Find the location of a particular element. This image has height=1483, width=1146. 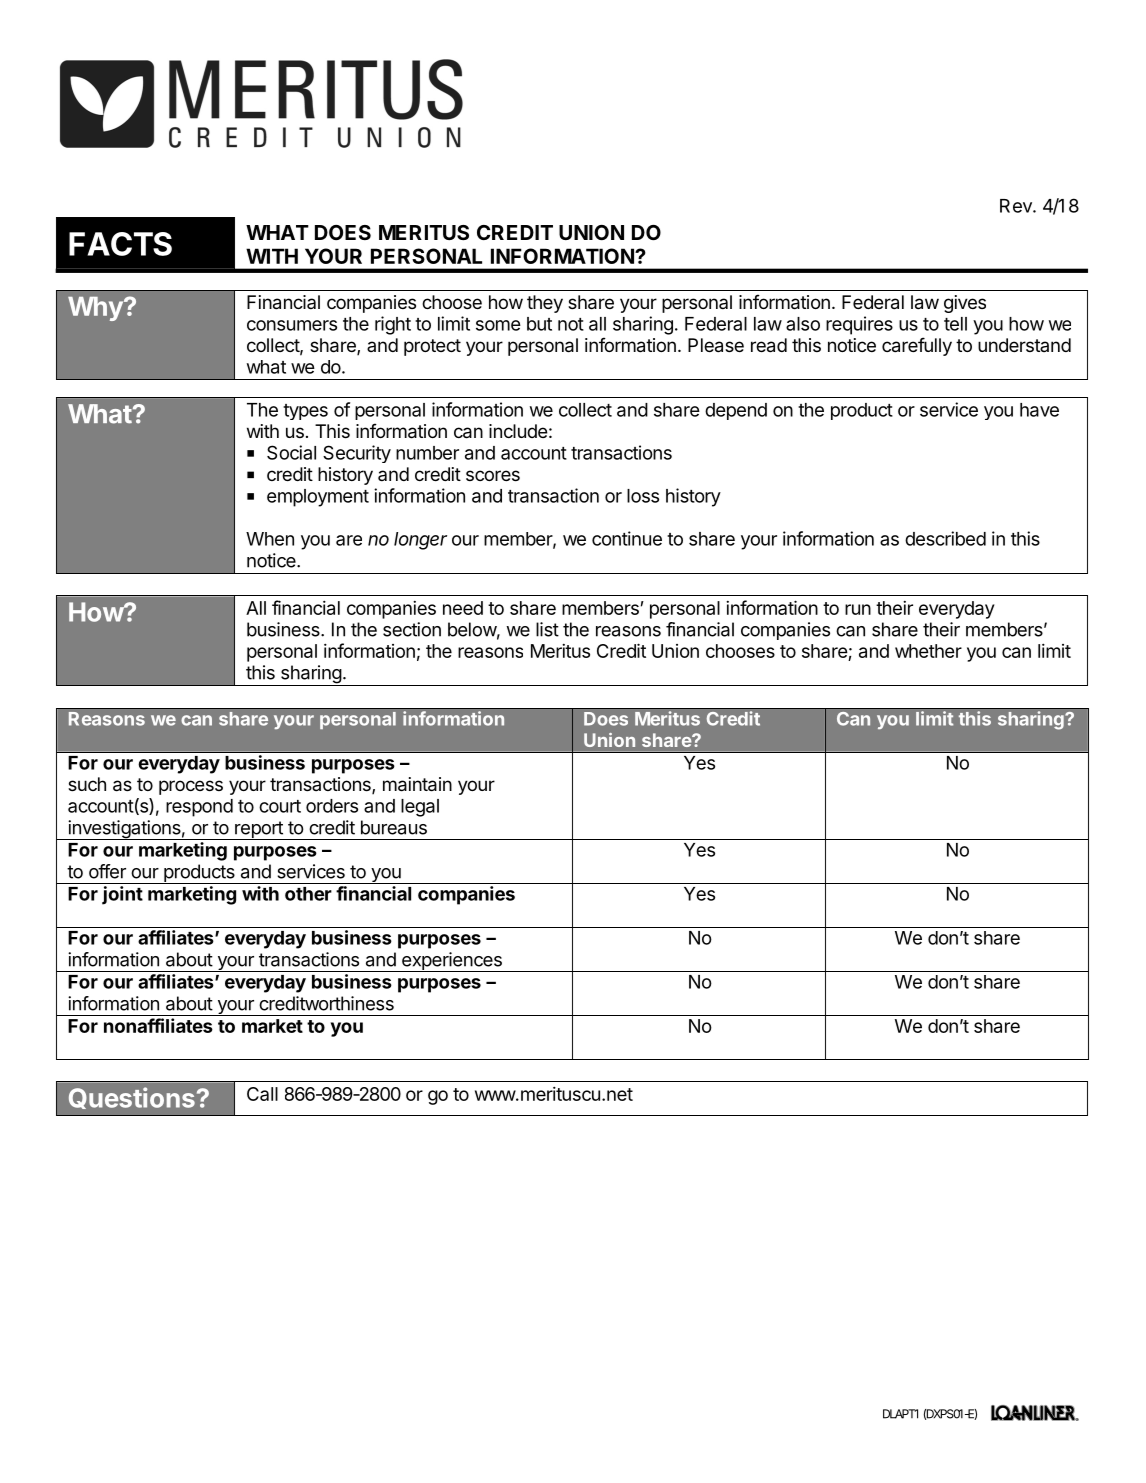

legal is located at coordinates (420, 808).
